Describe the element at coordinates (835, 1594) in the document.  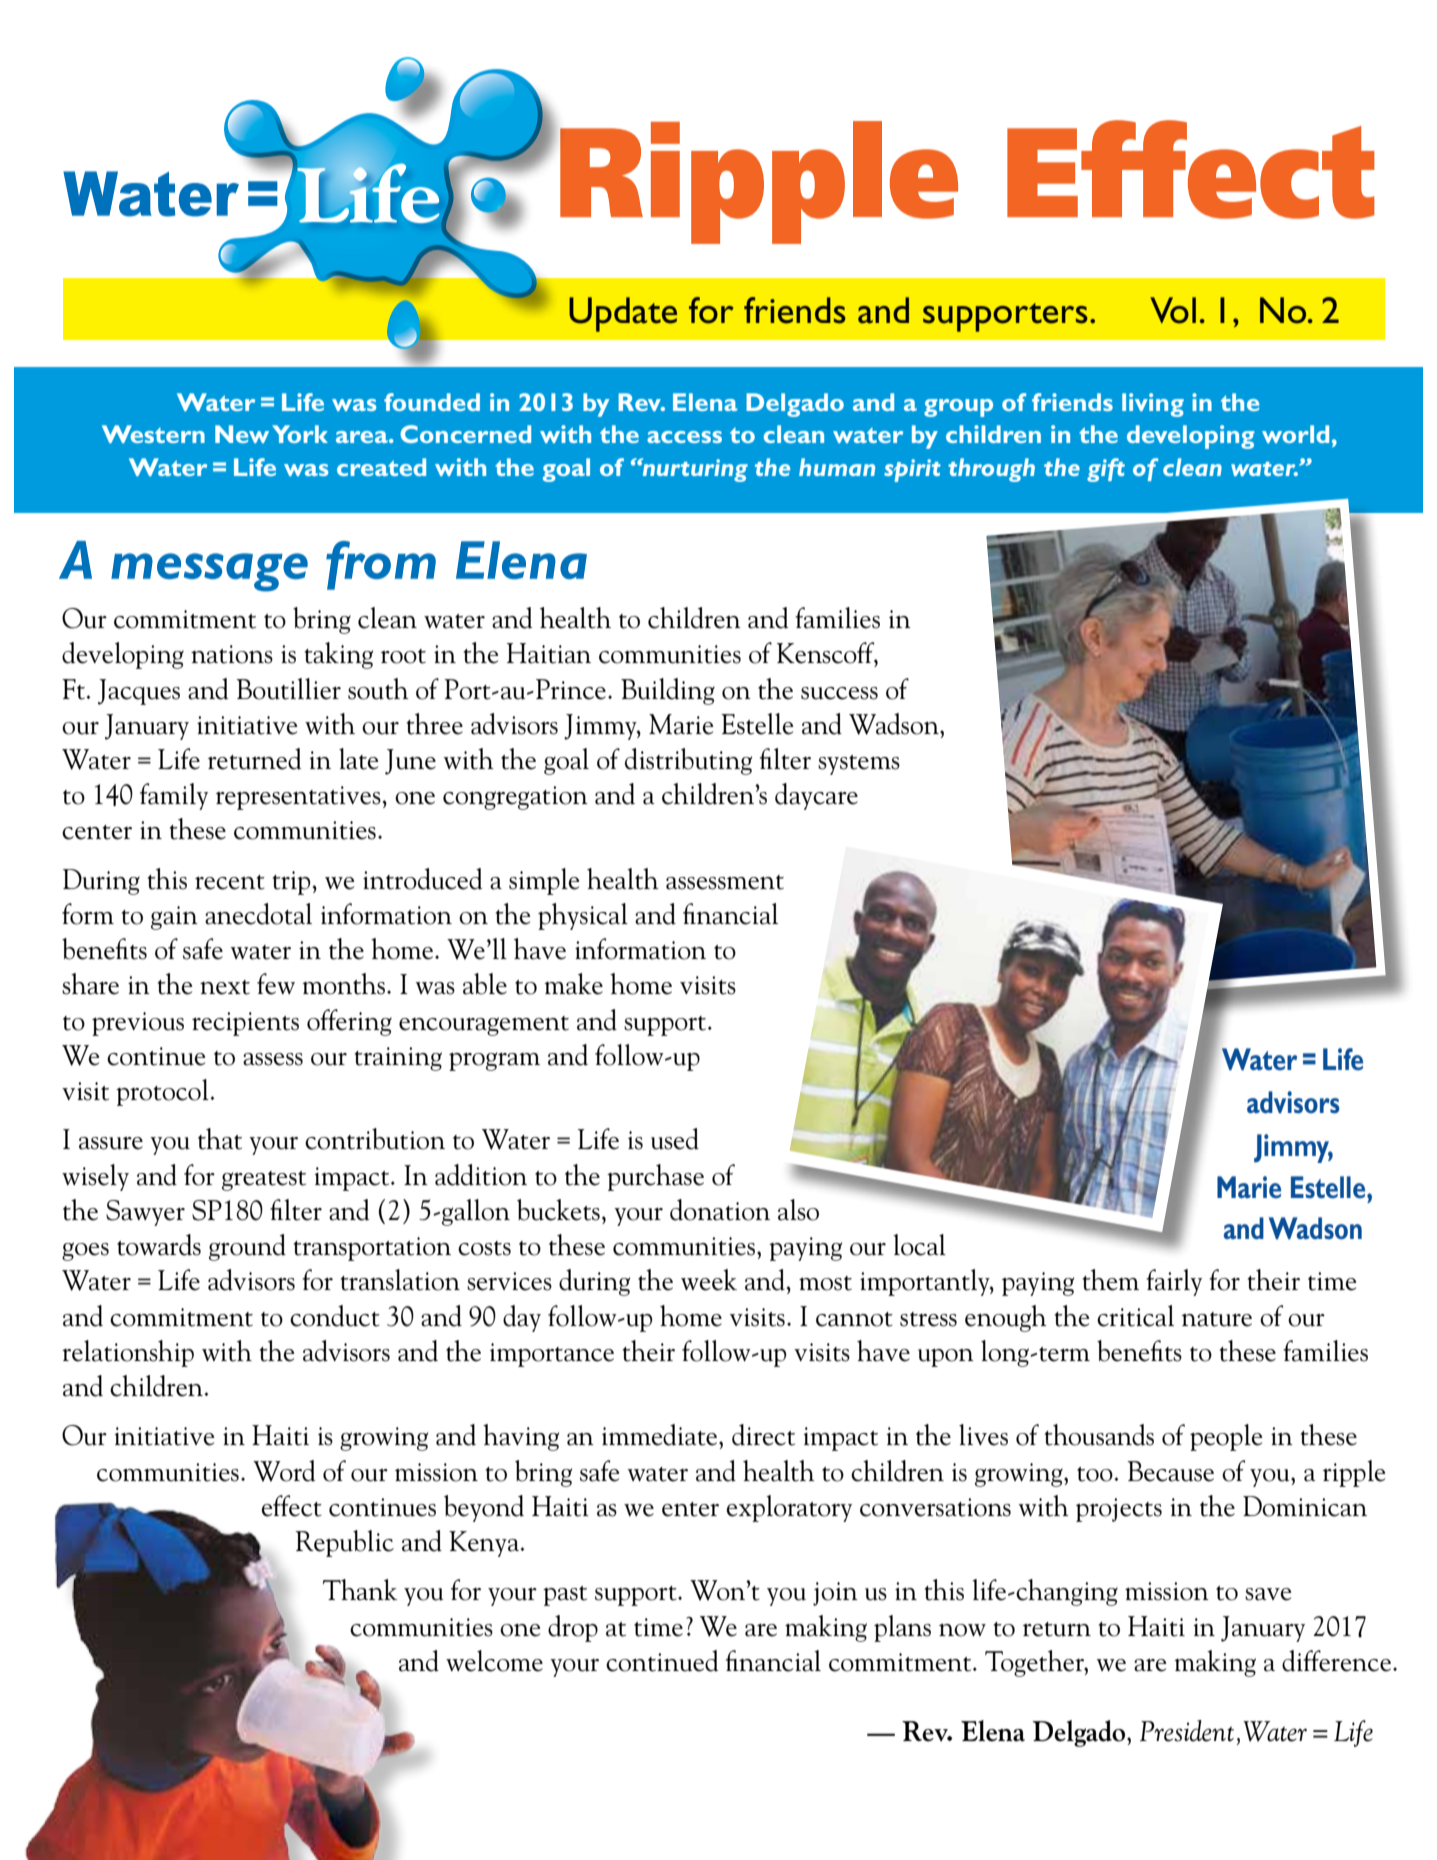
I see `join` at that location.
